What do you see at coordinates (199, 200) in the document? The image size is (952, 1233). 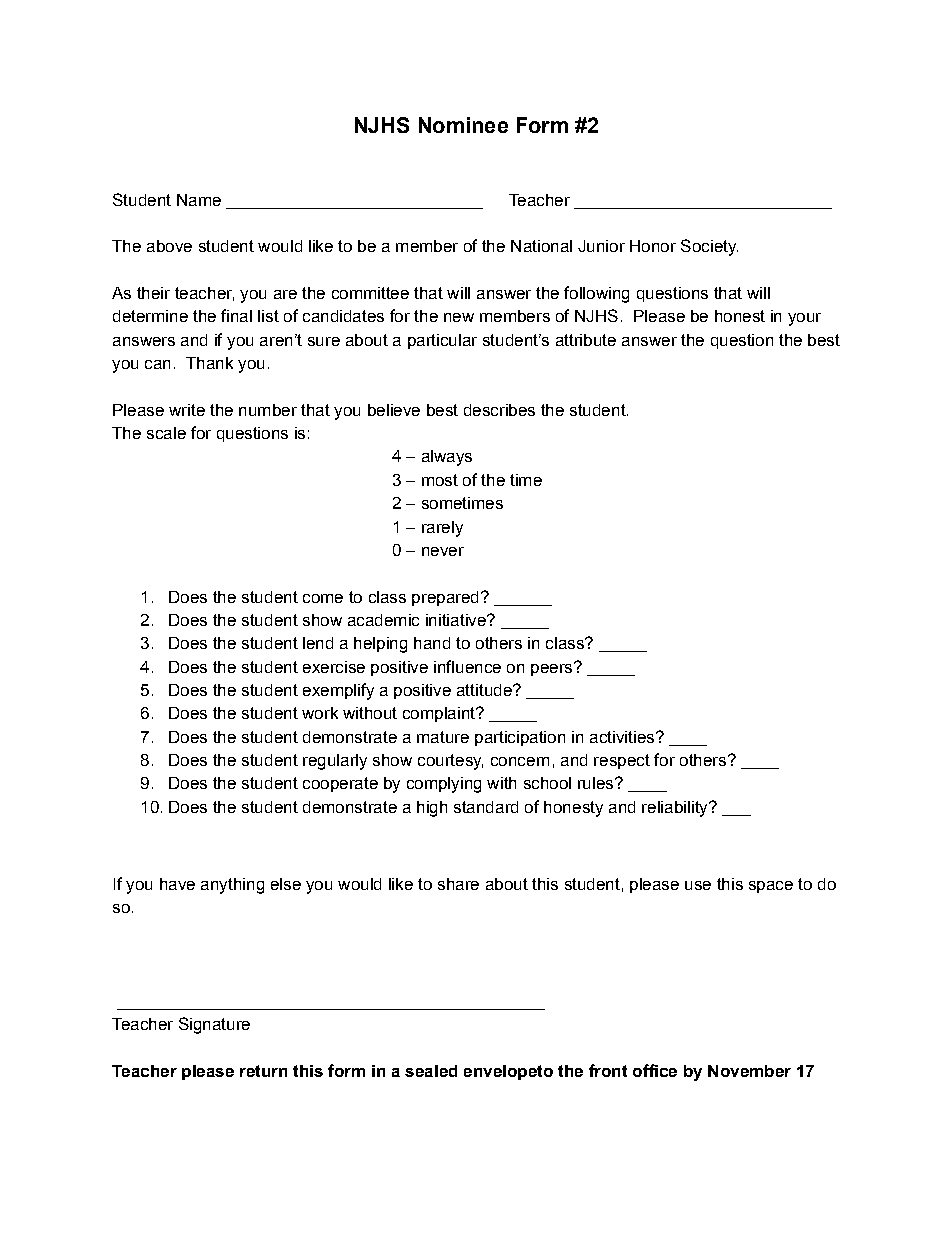 I see `Name` at bounding box center [199, 200].
